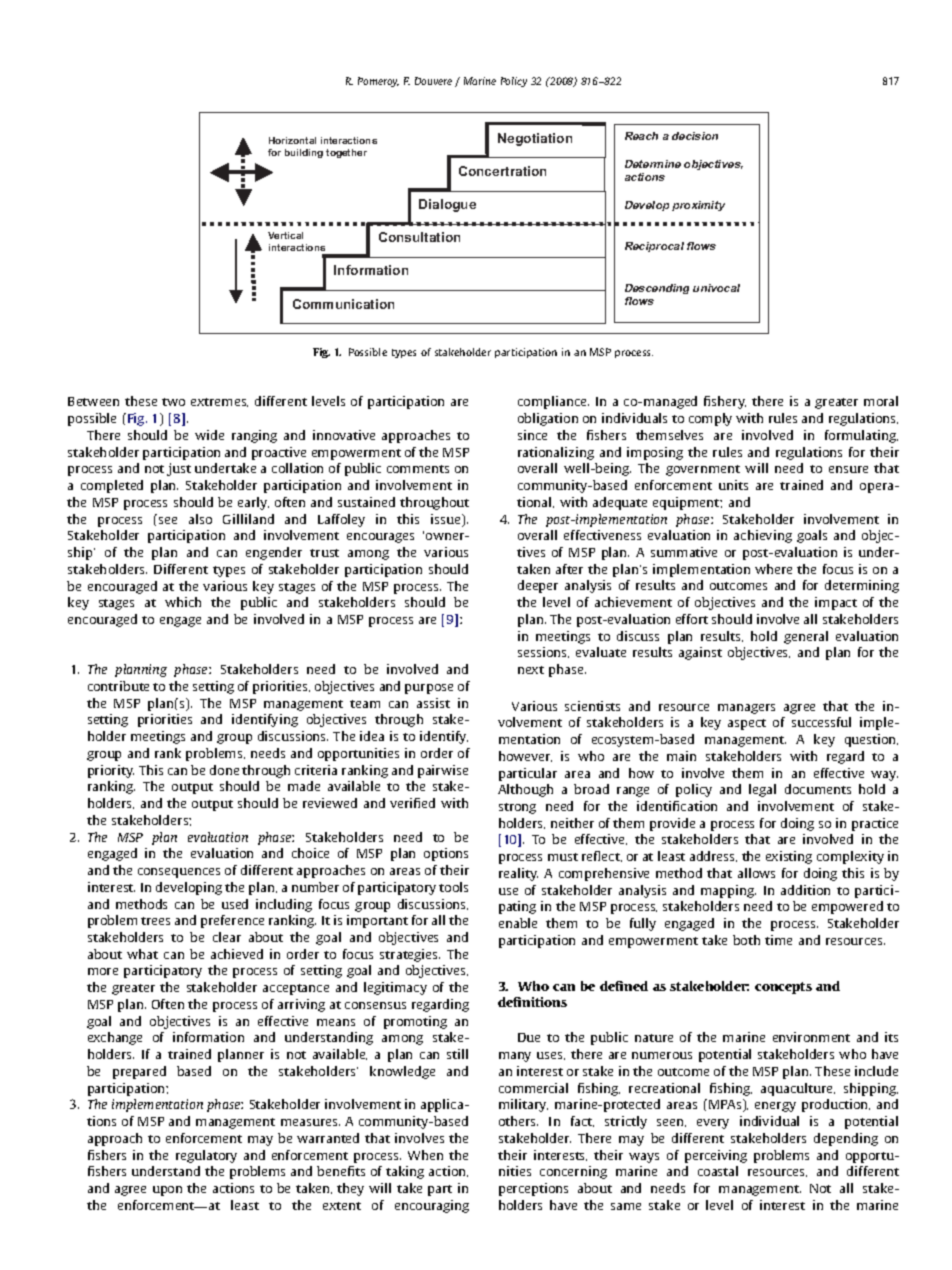 The width and height of the screenshot is (952, 1270). I want to click on coastal, so click(718, 1171).
